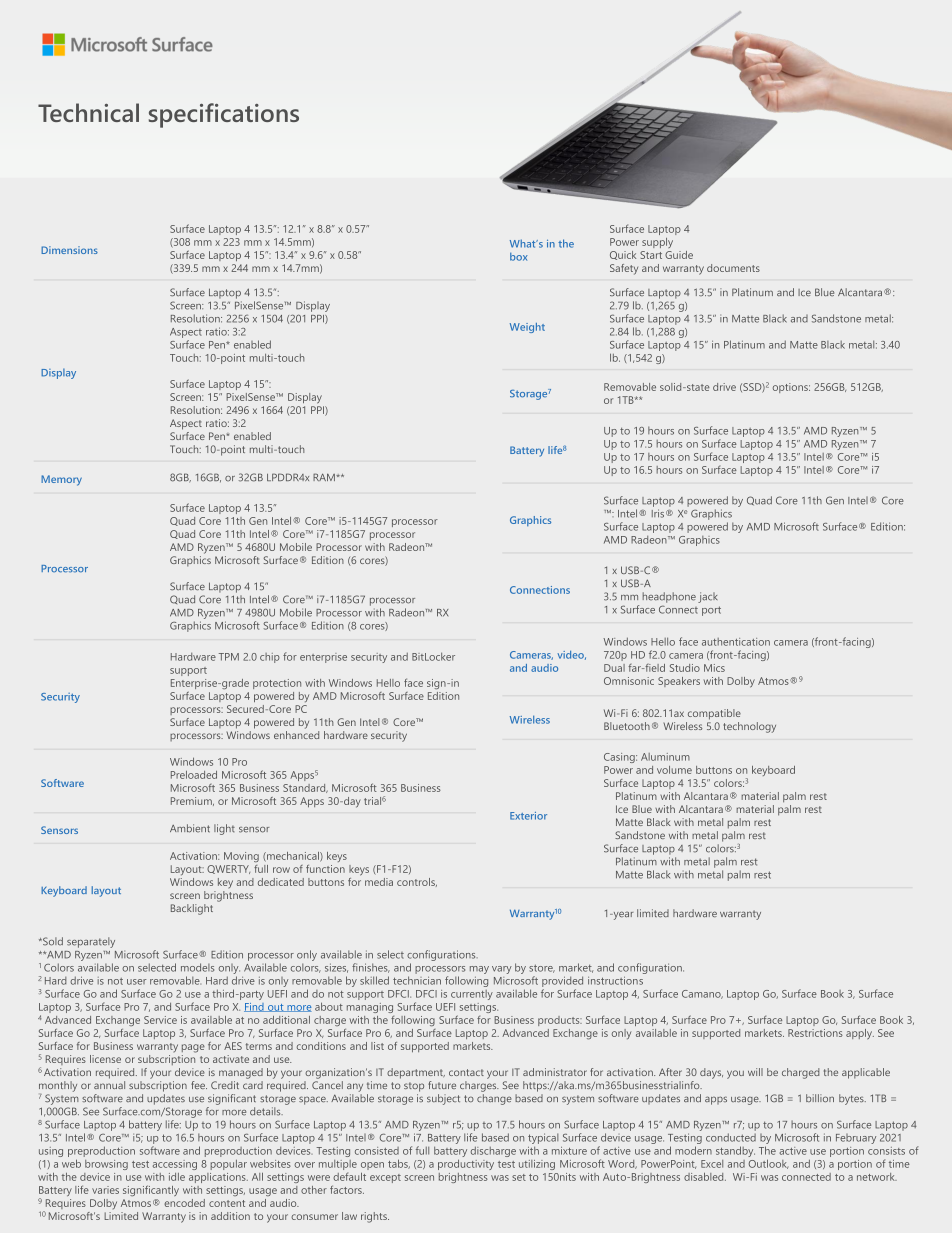 This screenshot has height=1233, width=952. Describe the element at coordinates (466, 1164) in the screenshot. I see `productivity` at that location.
